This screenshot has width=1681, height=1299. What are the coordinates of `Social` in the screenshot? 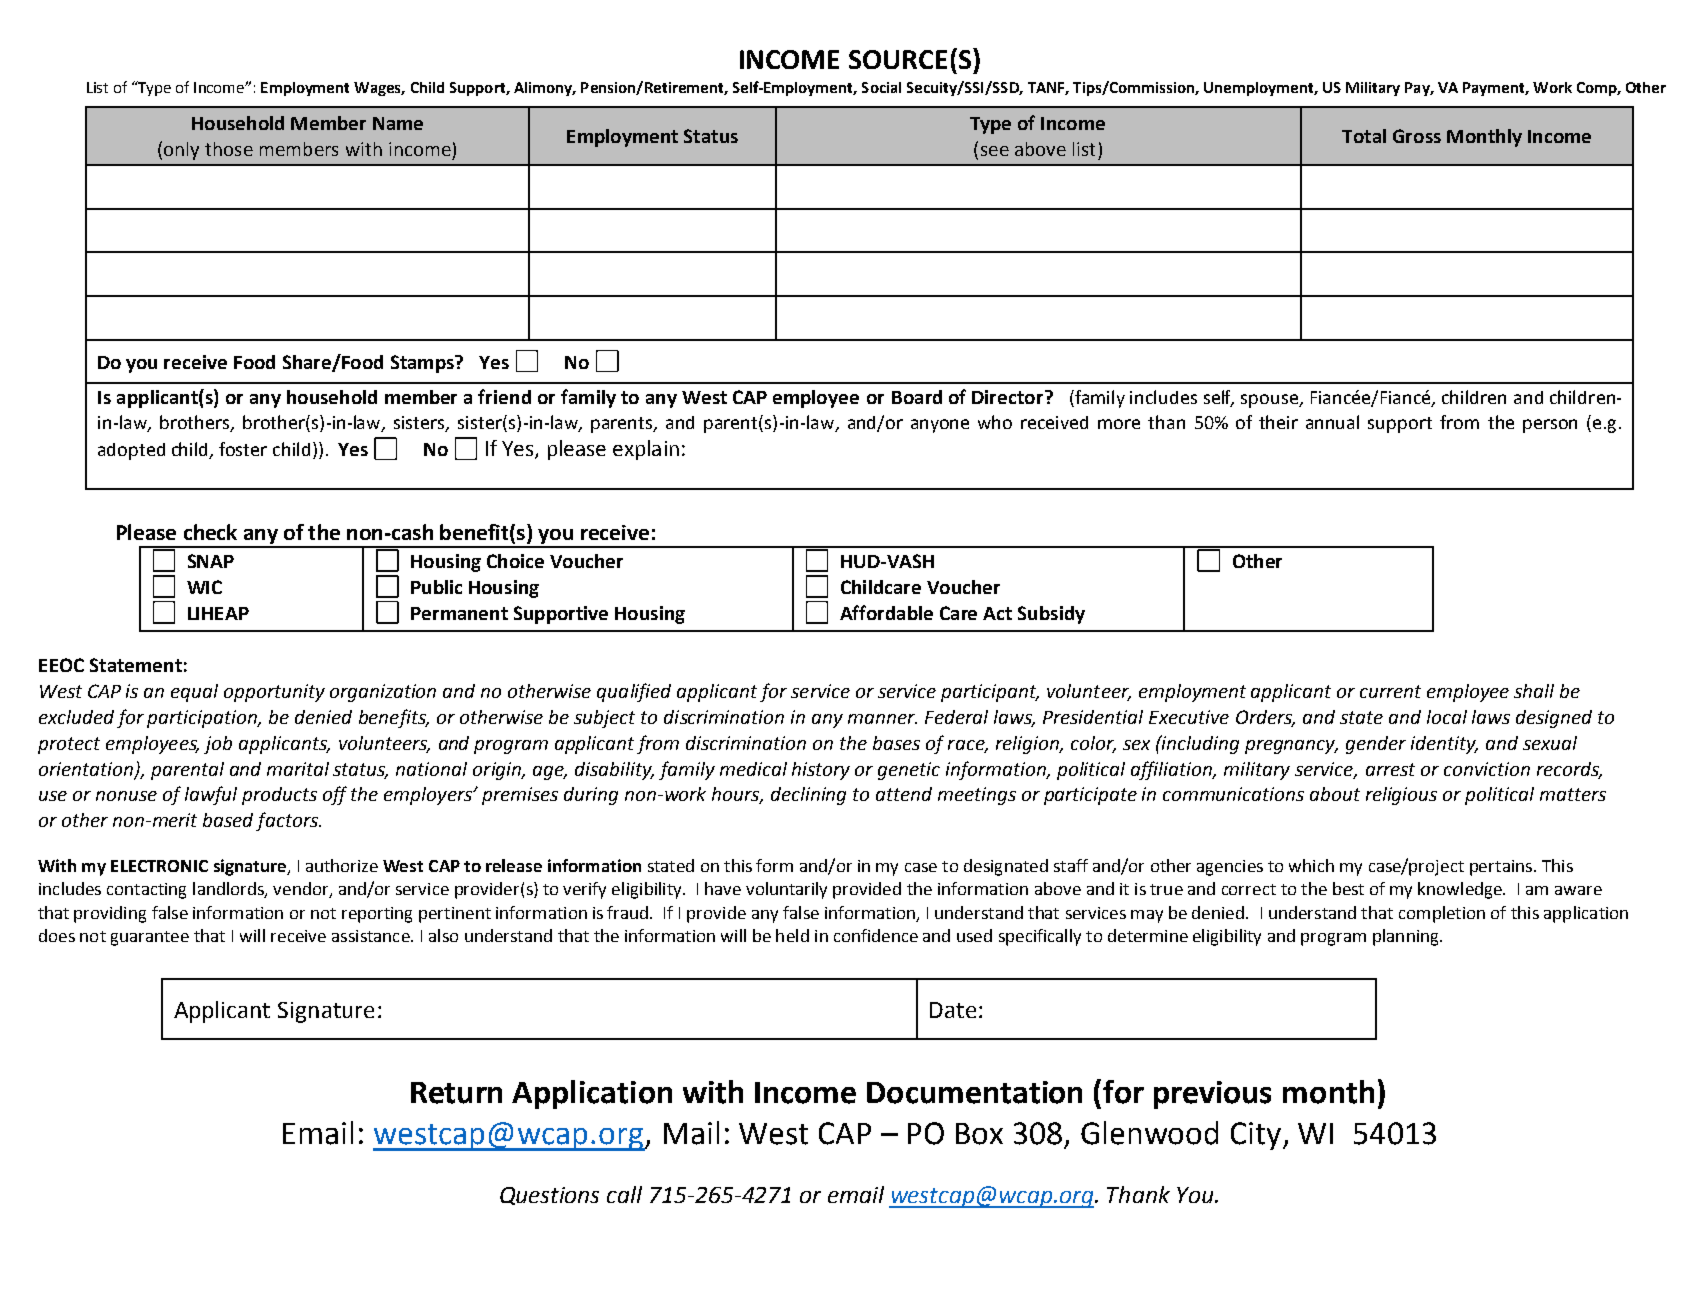 It's located at (881, 87).
